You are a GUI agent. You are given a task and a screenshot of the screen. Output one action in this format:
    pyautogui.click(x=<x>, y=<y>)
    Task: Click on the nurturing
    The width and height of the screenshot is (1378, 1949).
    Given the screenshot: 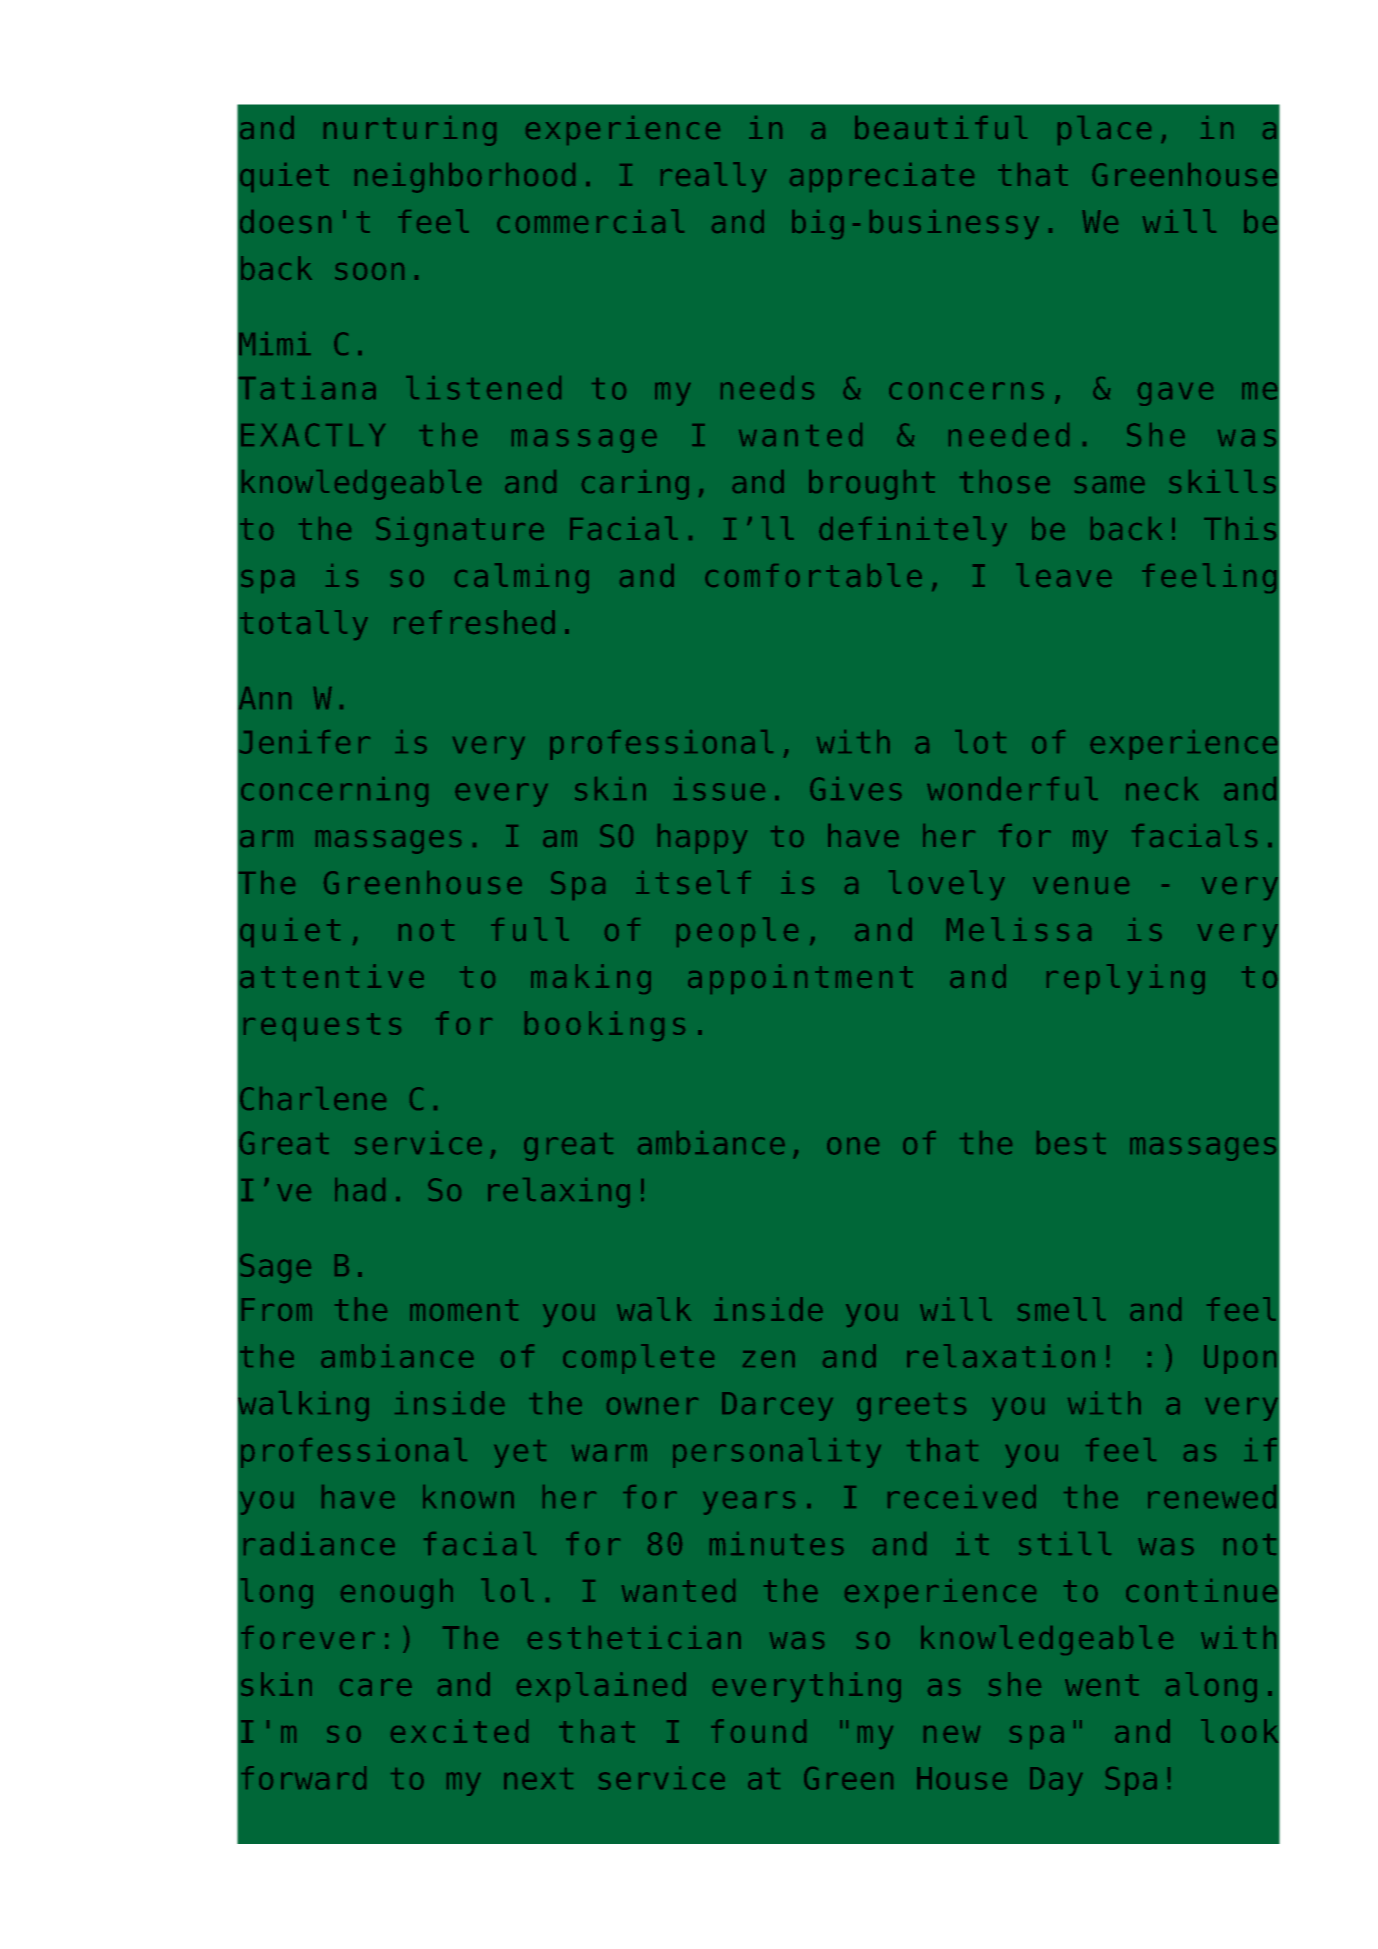 What is the action you would take?
    pyautogui.click(x=410, y=131)
